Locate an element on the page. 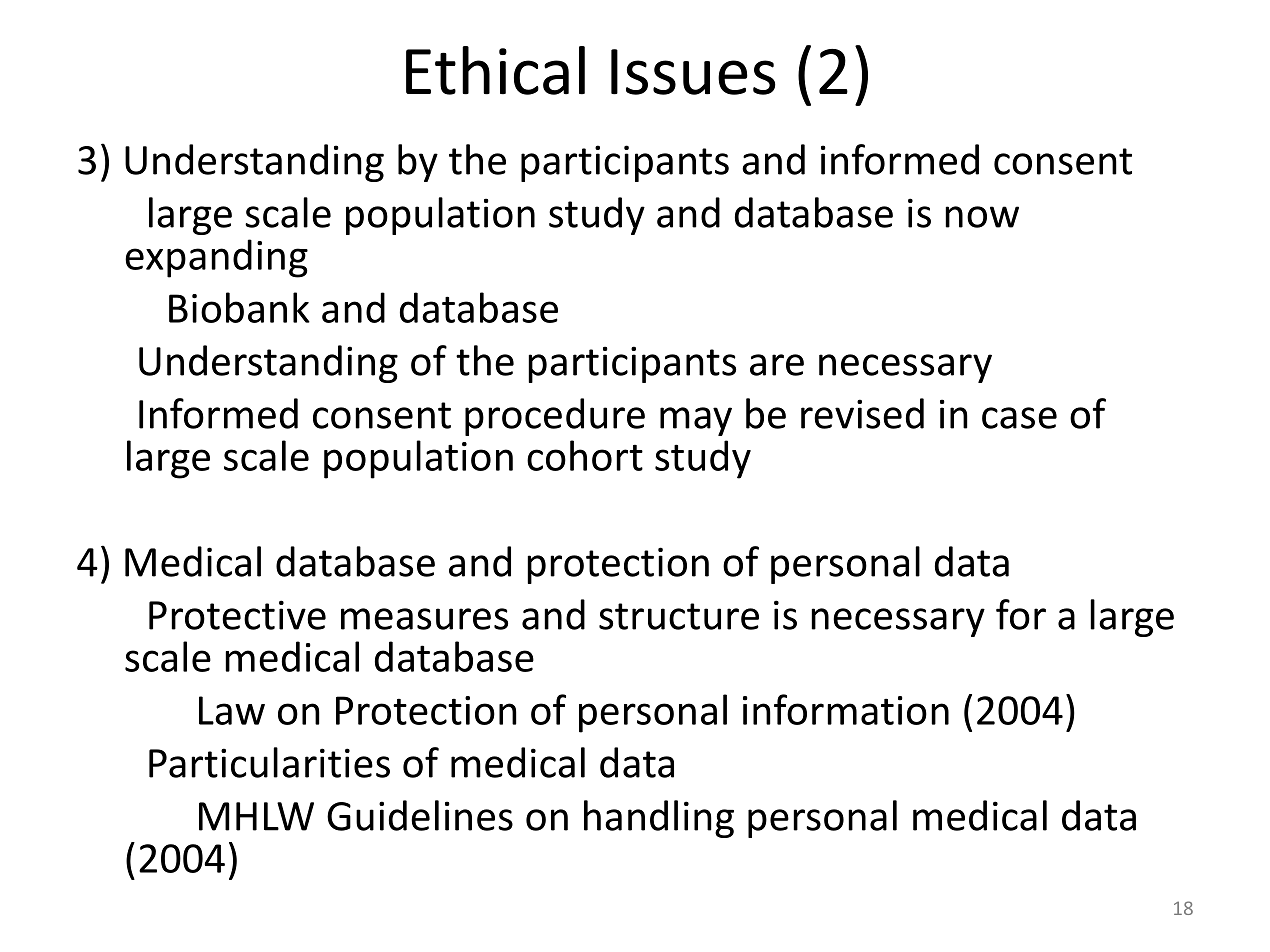 This image has width=1270, height=952. information is located at coordinates (846, 709).
